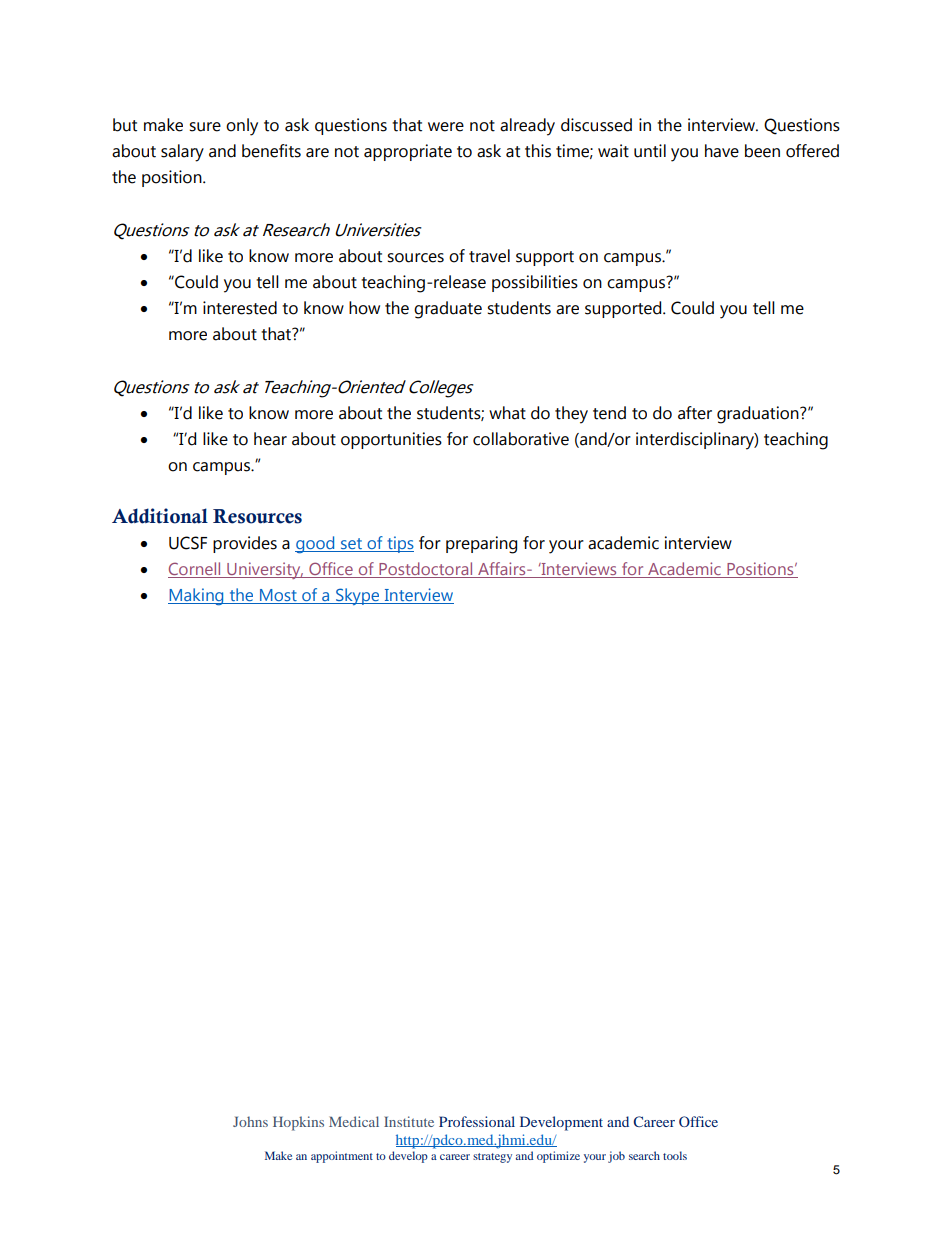  I want to click on Johns, so click(250, 1121).
